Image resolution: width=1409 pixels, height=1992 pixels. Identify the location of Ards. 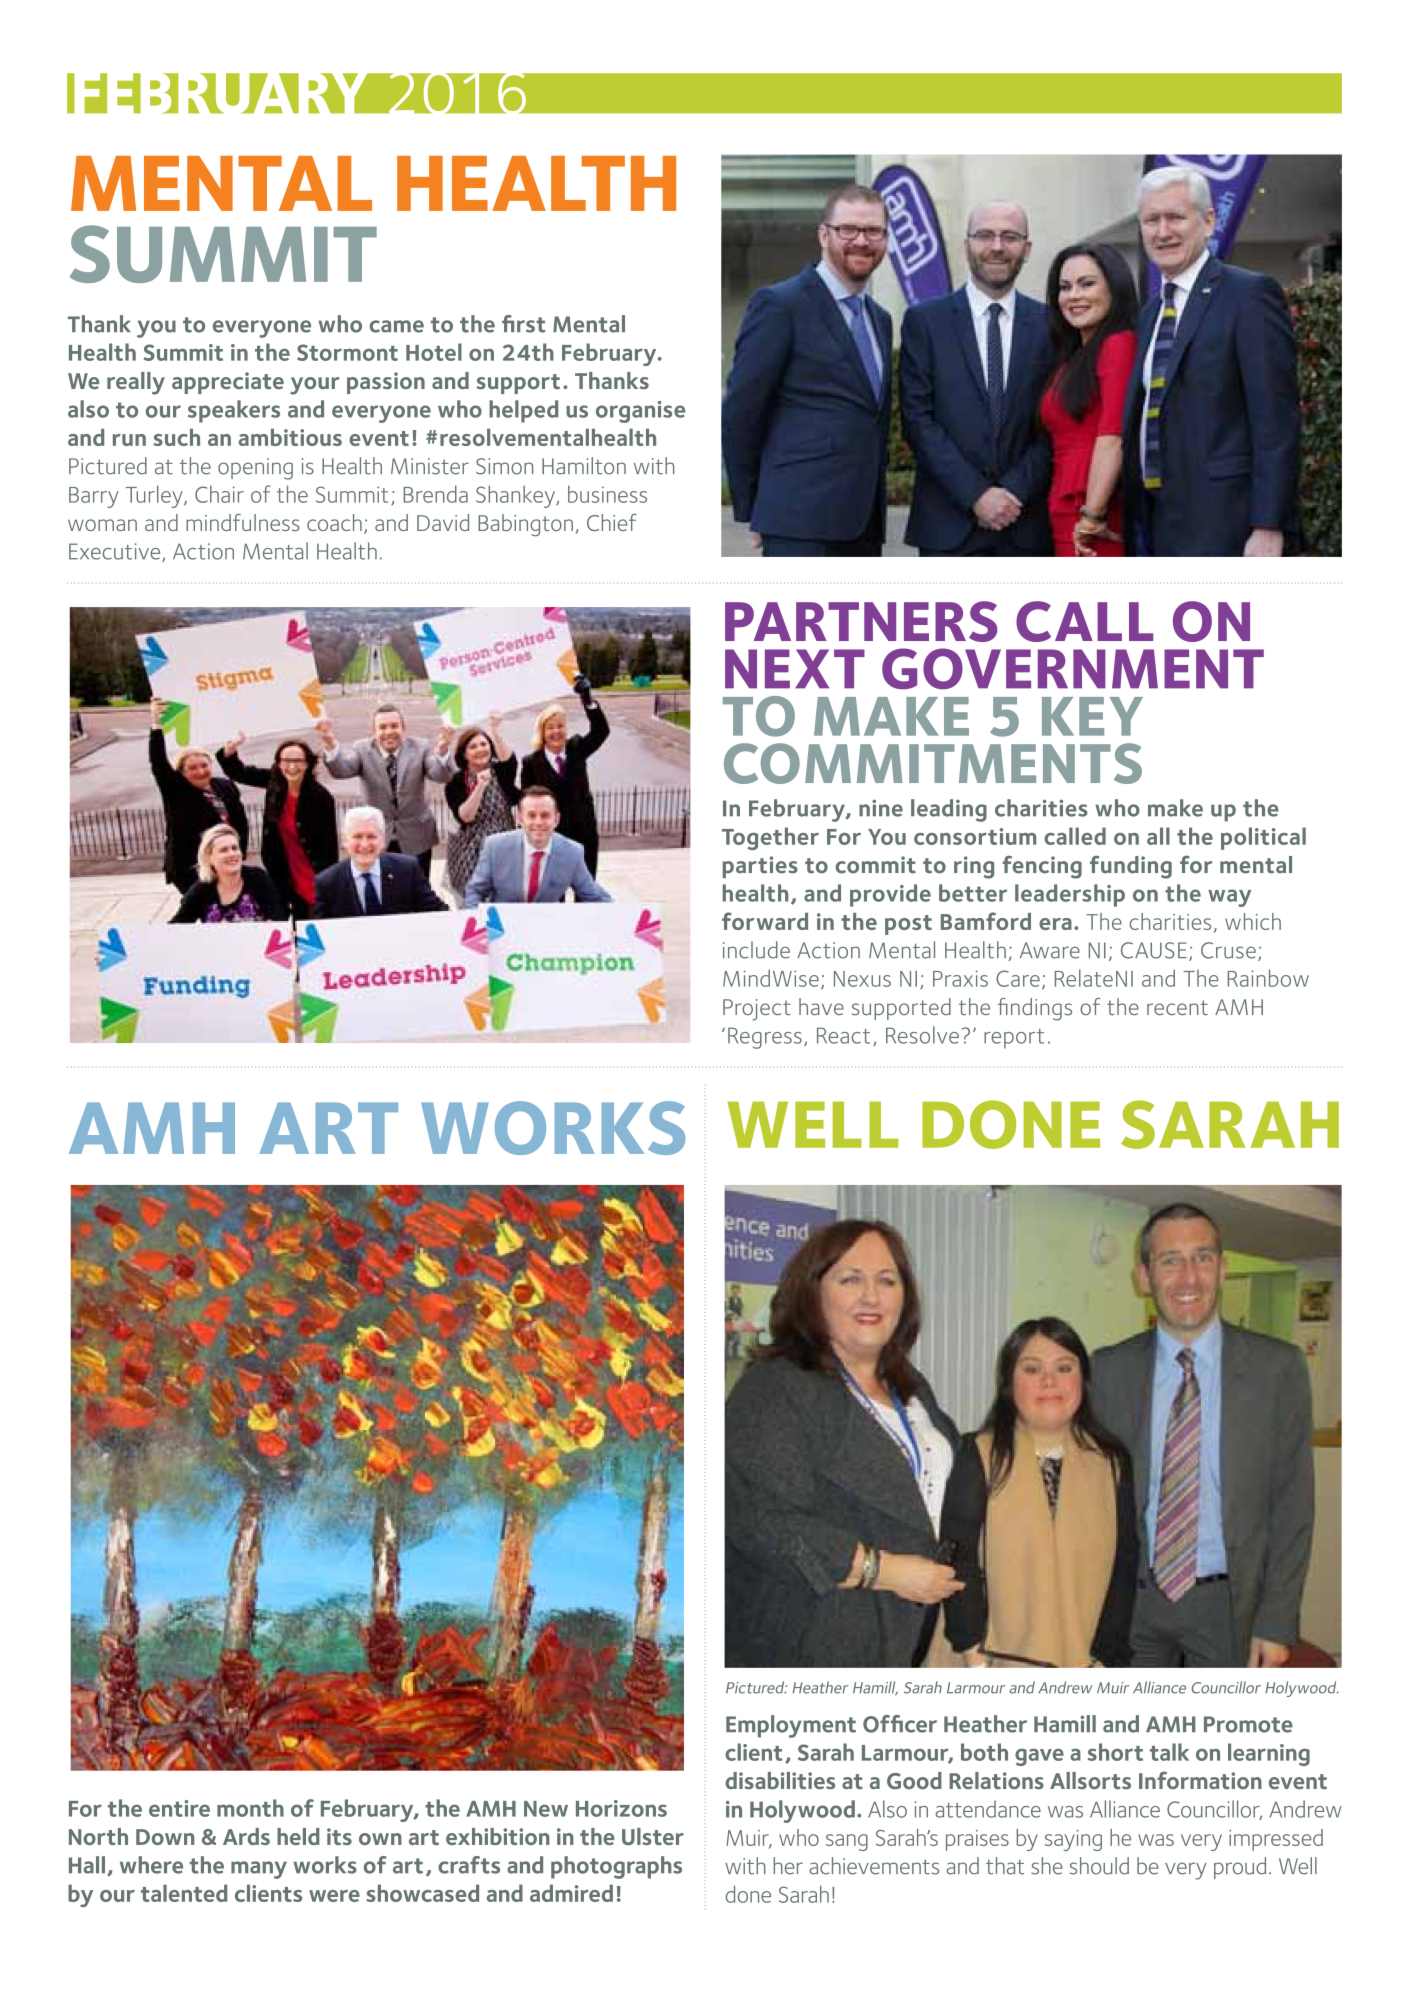
(246, 1836).
